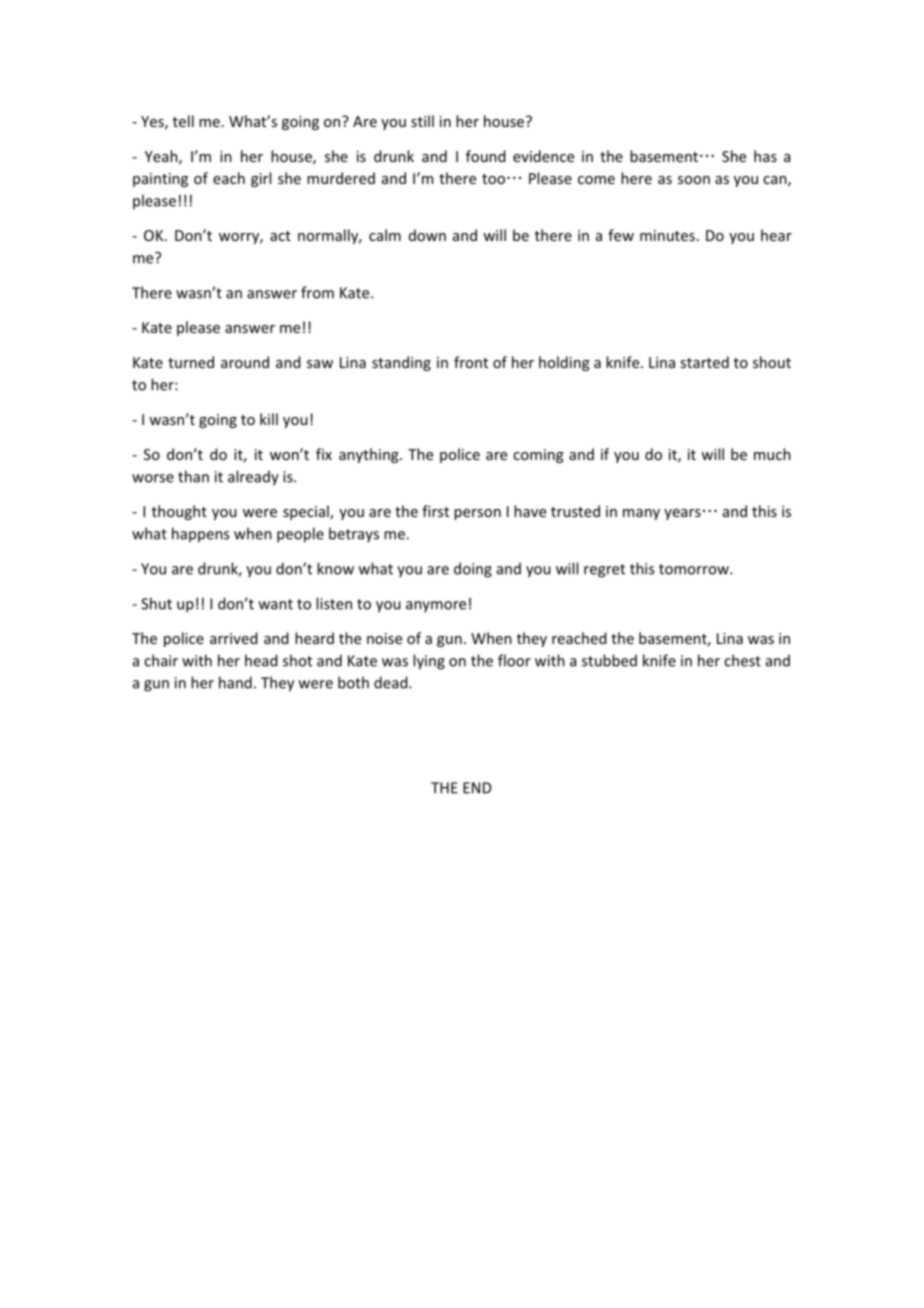 This image has width=924, height=1308. I want to click on chest, so click(742, 660).
